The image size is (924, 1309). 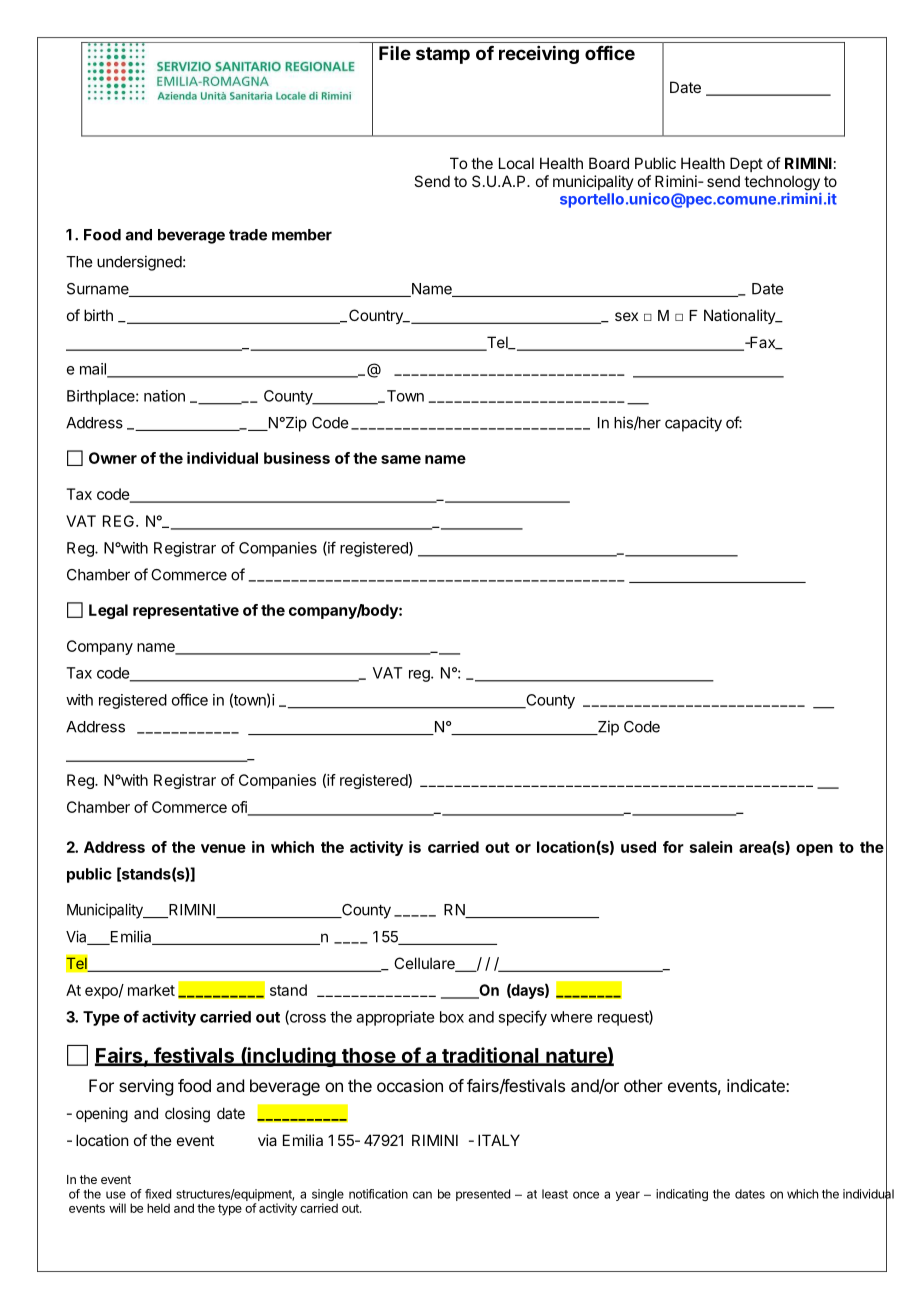 What do you see at coordinates (248, 235) in the screenshot?
I see `trade` at bounding box center [248, 235].
